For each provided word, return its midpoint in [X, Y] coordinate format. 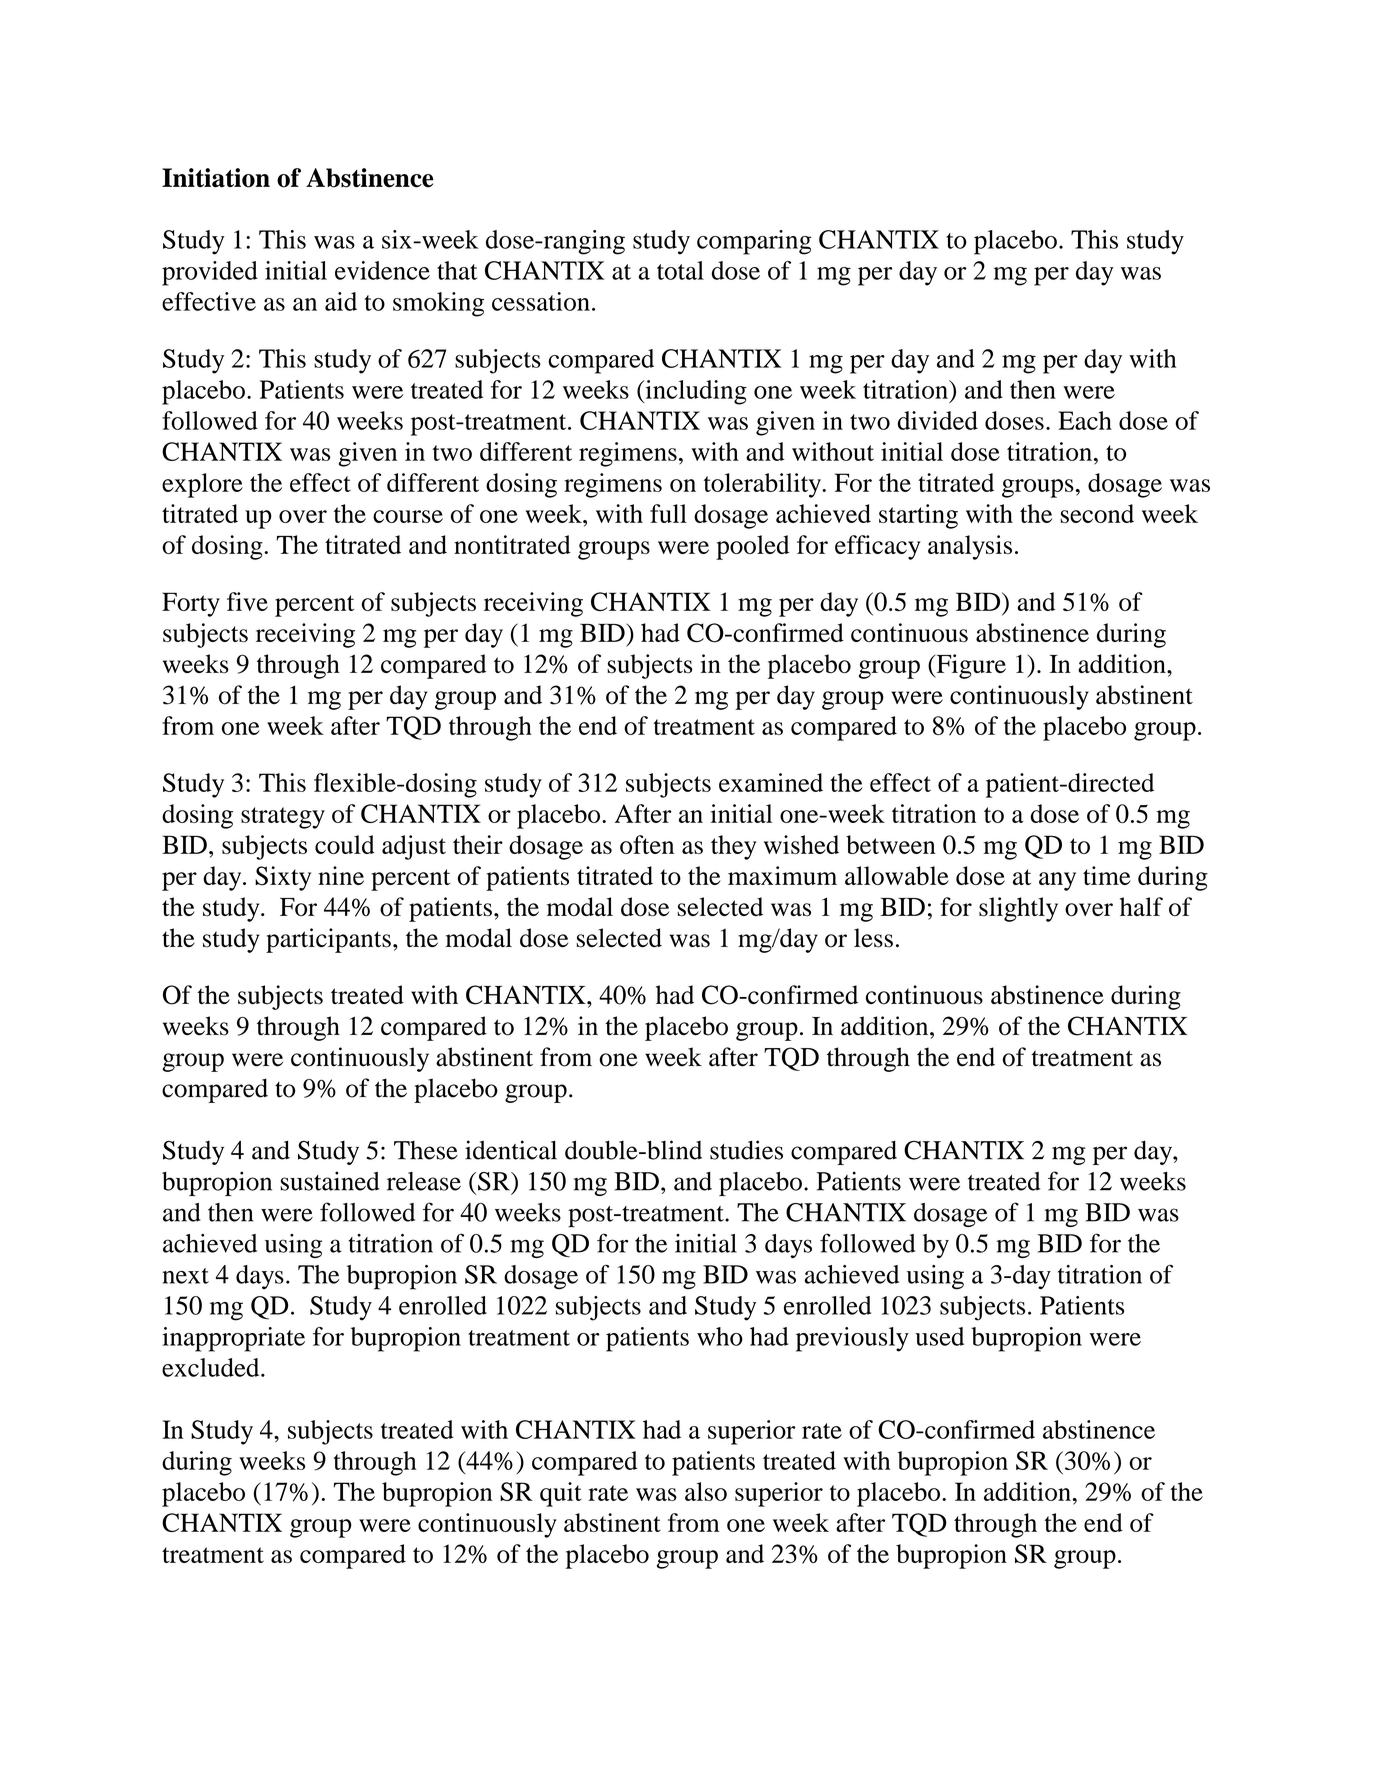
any [1057, 881]
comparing [754, 242]
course [408, 516]
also [706, 1491]
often [647, 844]
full [668, 513]
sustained [330, 1181]
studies [746, 1150]
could [345, 844]
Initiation [216, 178]
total [680, 270]
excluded [212, 1367]
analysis [970, 547]
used [939, 1336]
